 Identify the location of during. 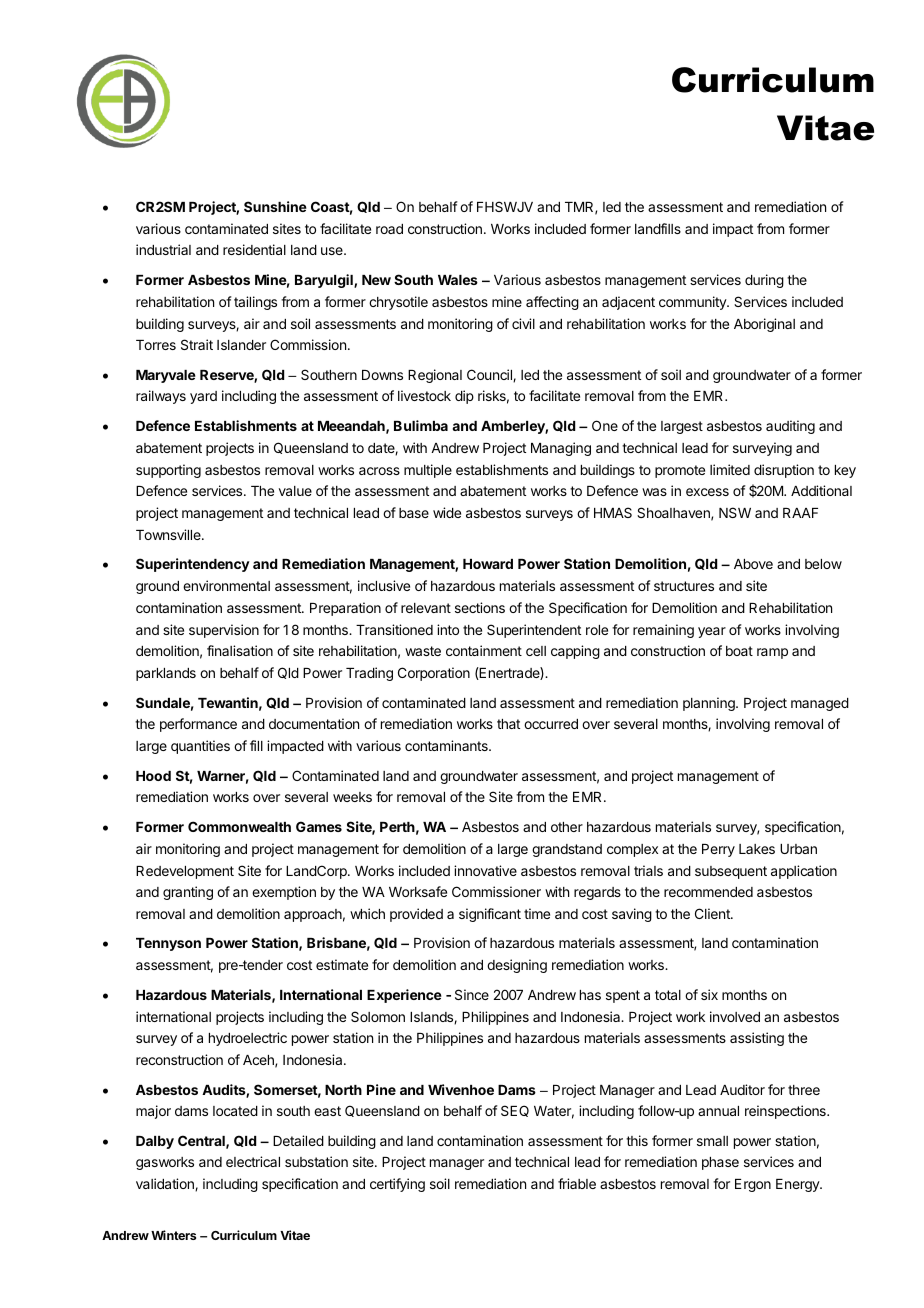
(764, 281).
